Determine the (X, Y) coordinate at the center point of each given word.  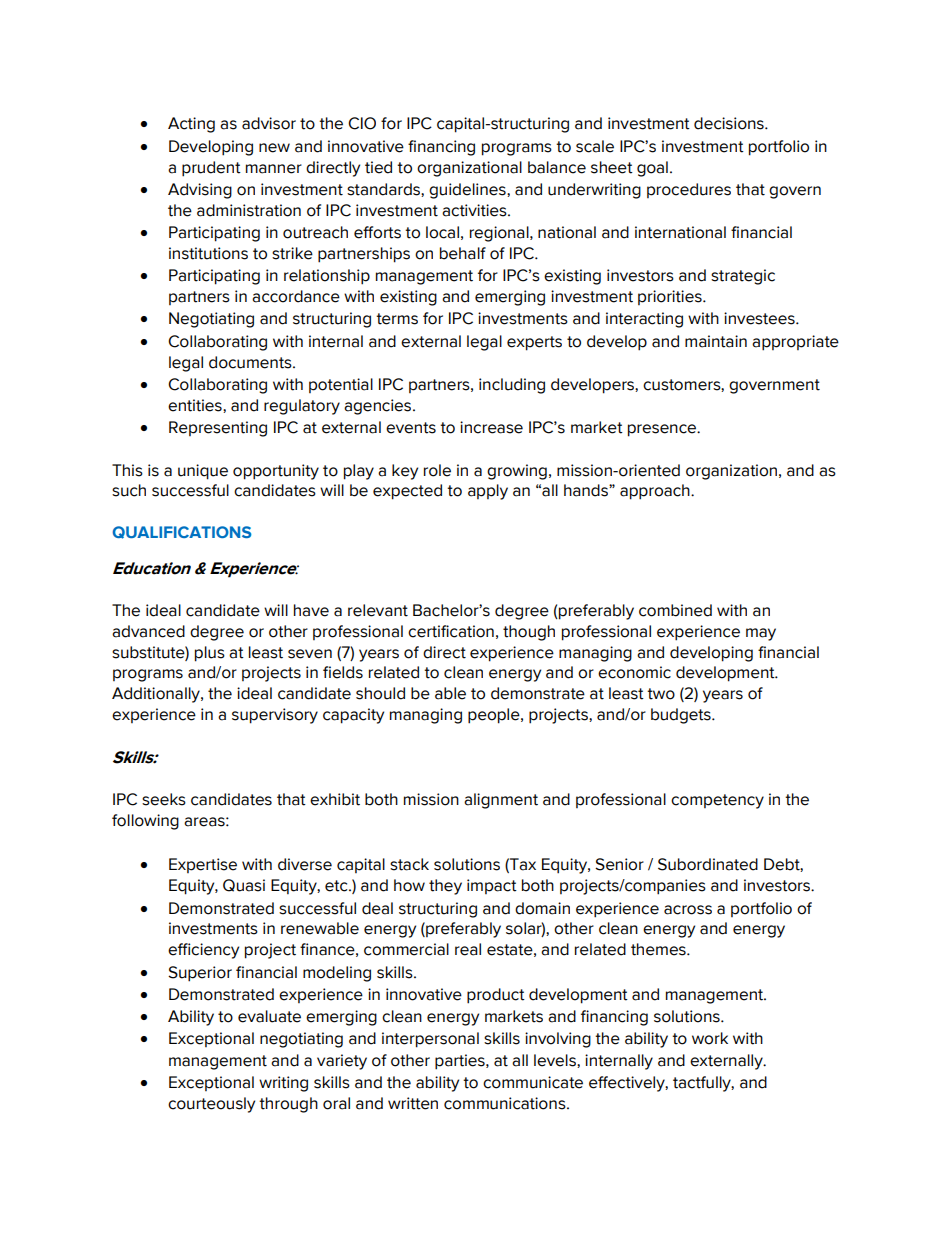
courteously (211, 1105)
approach (656, 492)
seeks (164, 799)
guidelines (468, 191)
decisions (730, 123)
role (437, 470)
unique (203, 472)
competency (717, 801)
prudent (211, 169)
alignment (501, 801)
